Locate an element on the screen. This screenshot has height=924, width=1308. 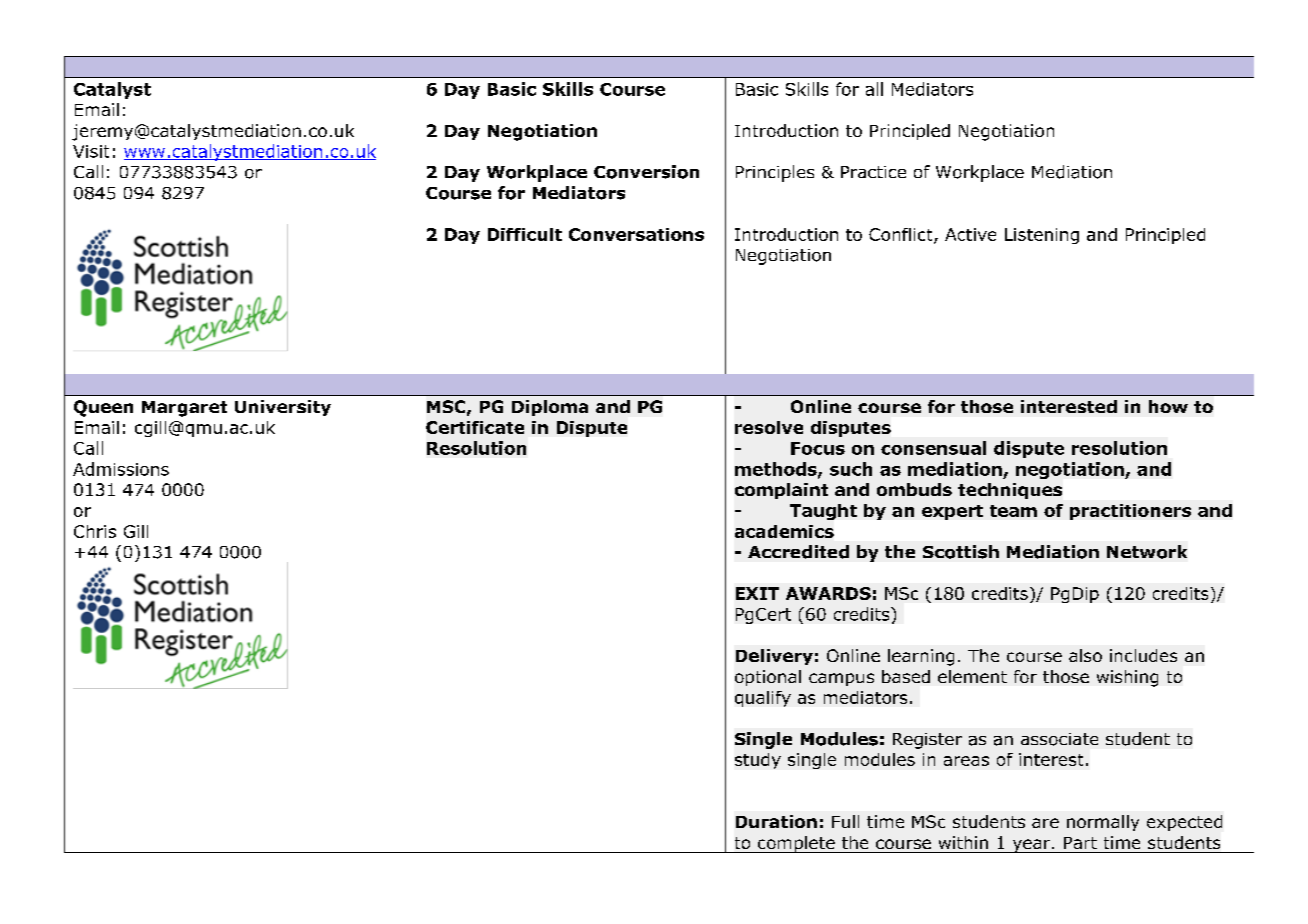
Margaret is located at coordinates (184, 409).
